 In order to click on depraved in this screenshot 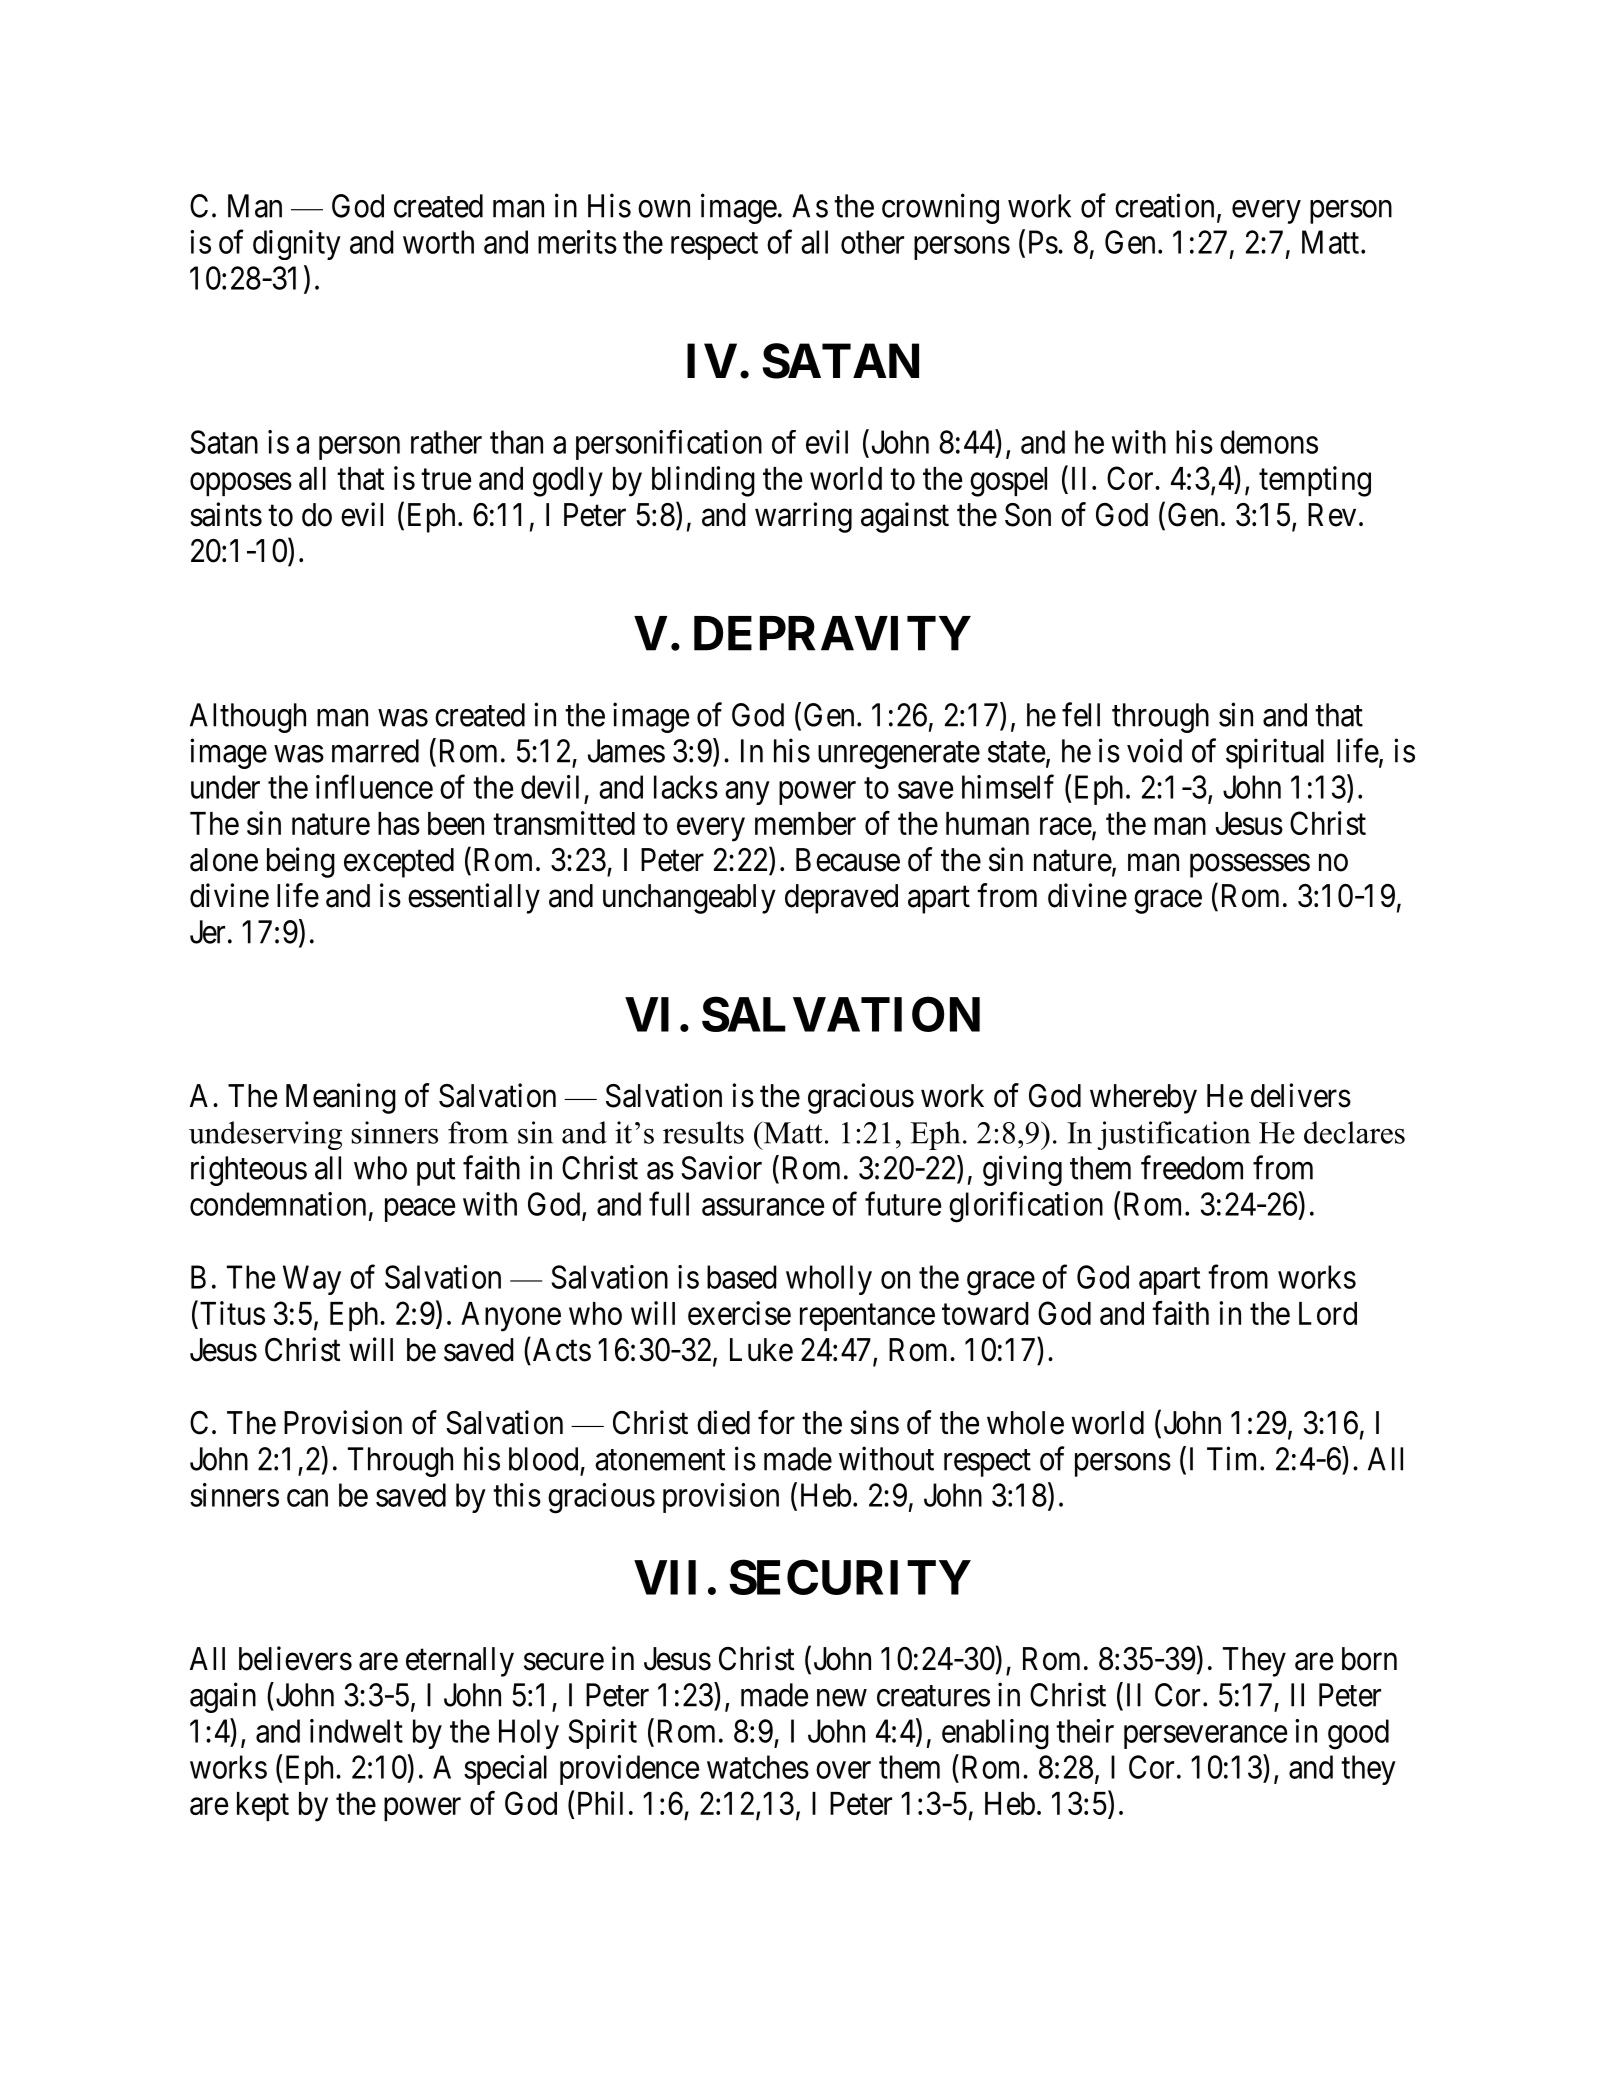, I will do `click(841, 899)`.
